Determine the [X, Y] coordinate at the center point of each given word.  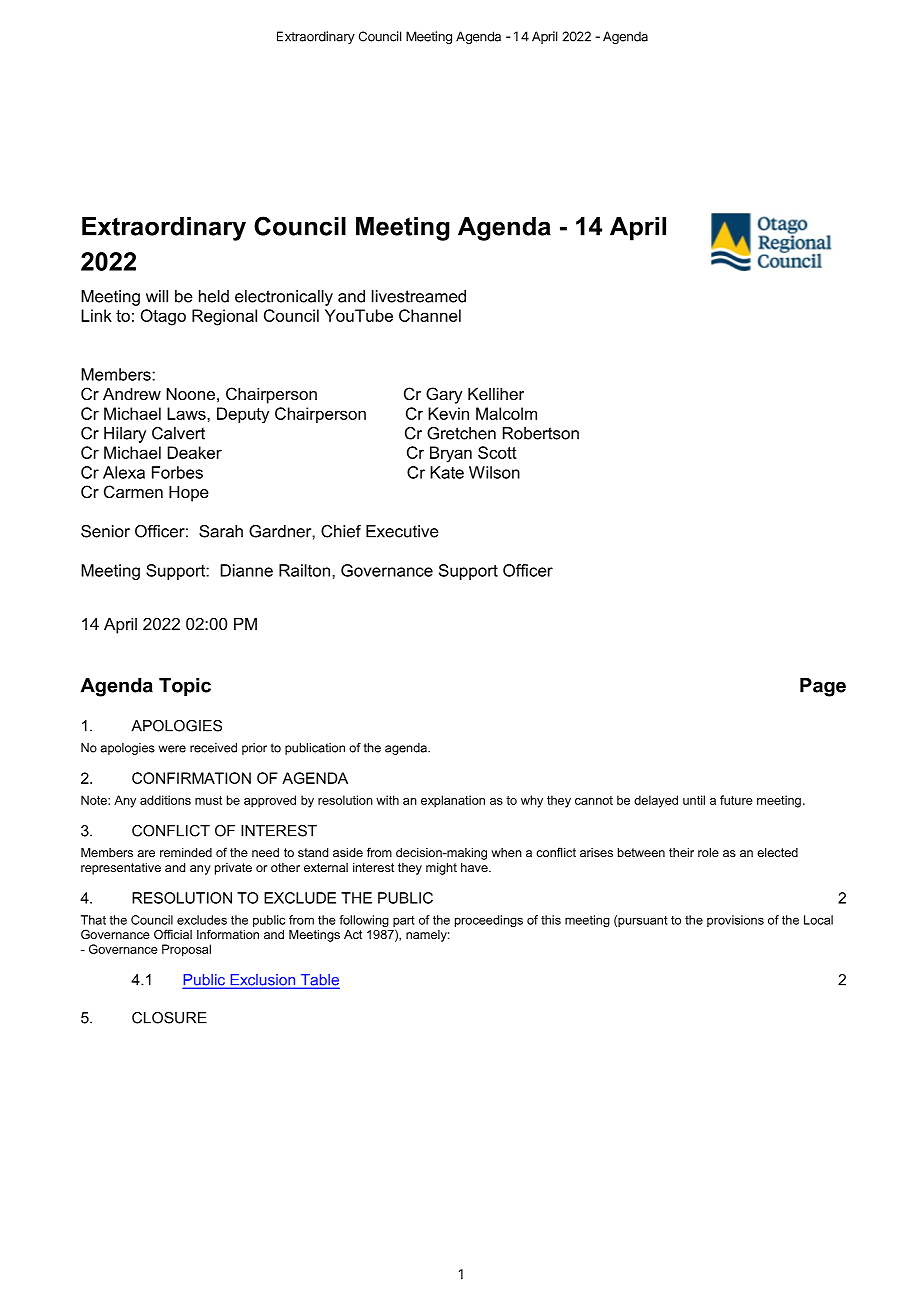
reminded [186, 852]
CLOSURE [169, 1018]
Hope [189, 494]
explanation [453, 801]
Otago [163, 317]
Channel [430, 315]
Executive [402, 531]
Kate [447, 472]
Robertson [541, 433]
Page [823, 687]
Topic [185, 687]
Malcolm [506, 413]
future [736, 800]
